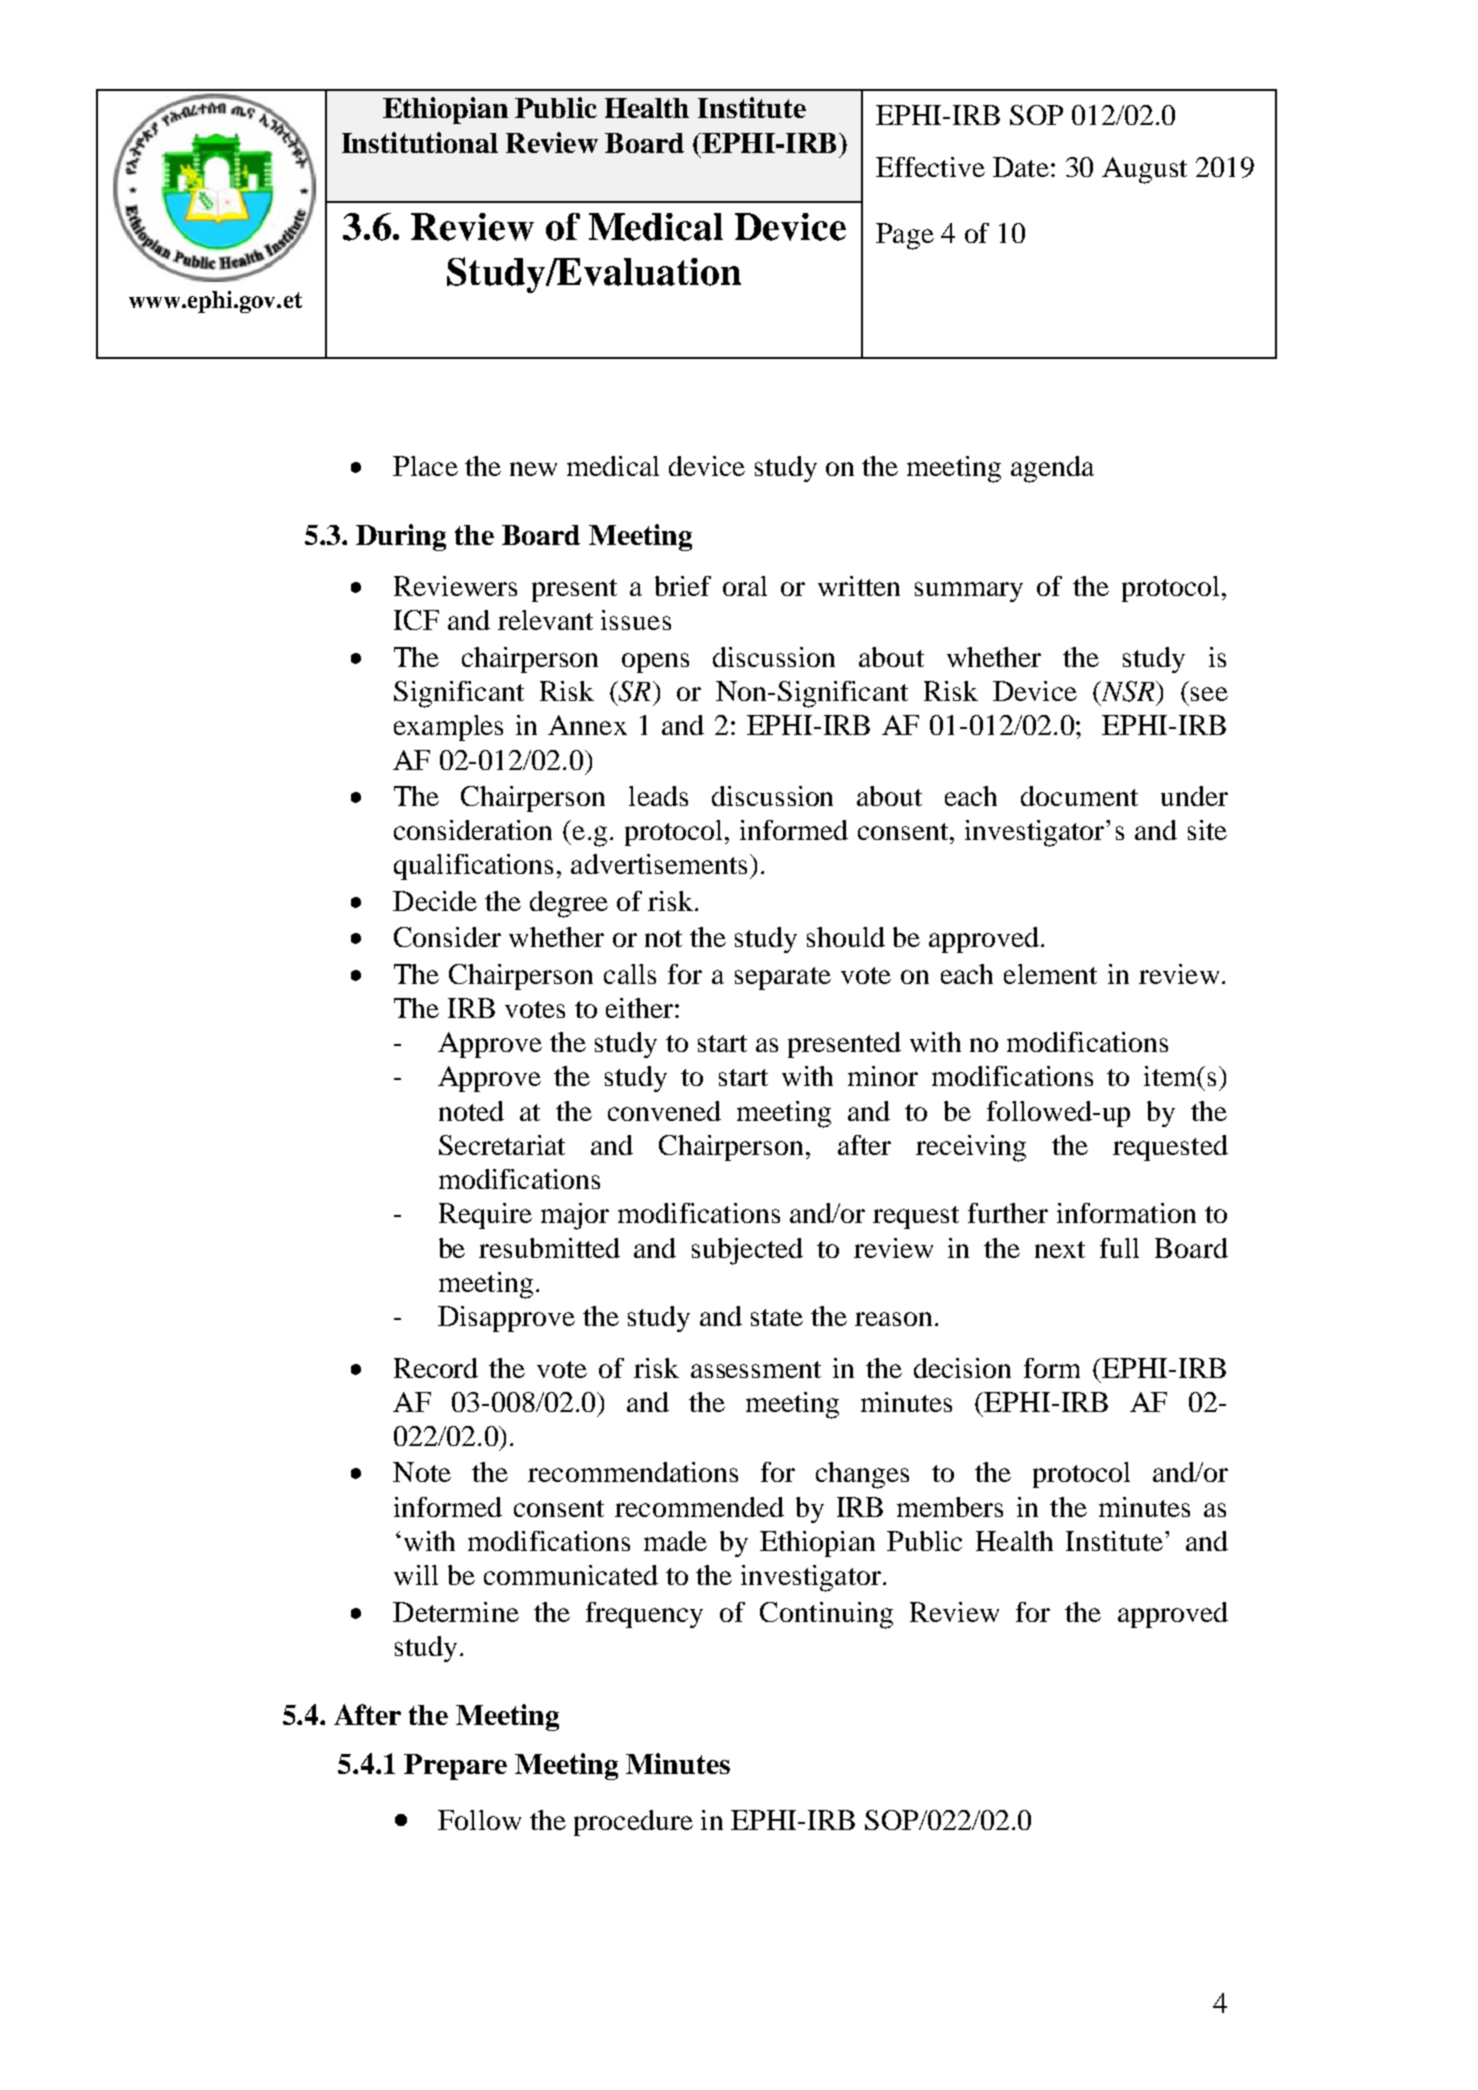  What do you see at coordinates (1144, 170) in the document?
I see `August` at bounding box center [1144, 170].
